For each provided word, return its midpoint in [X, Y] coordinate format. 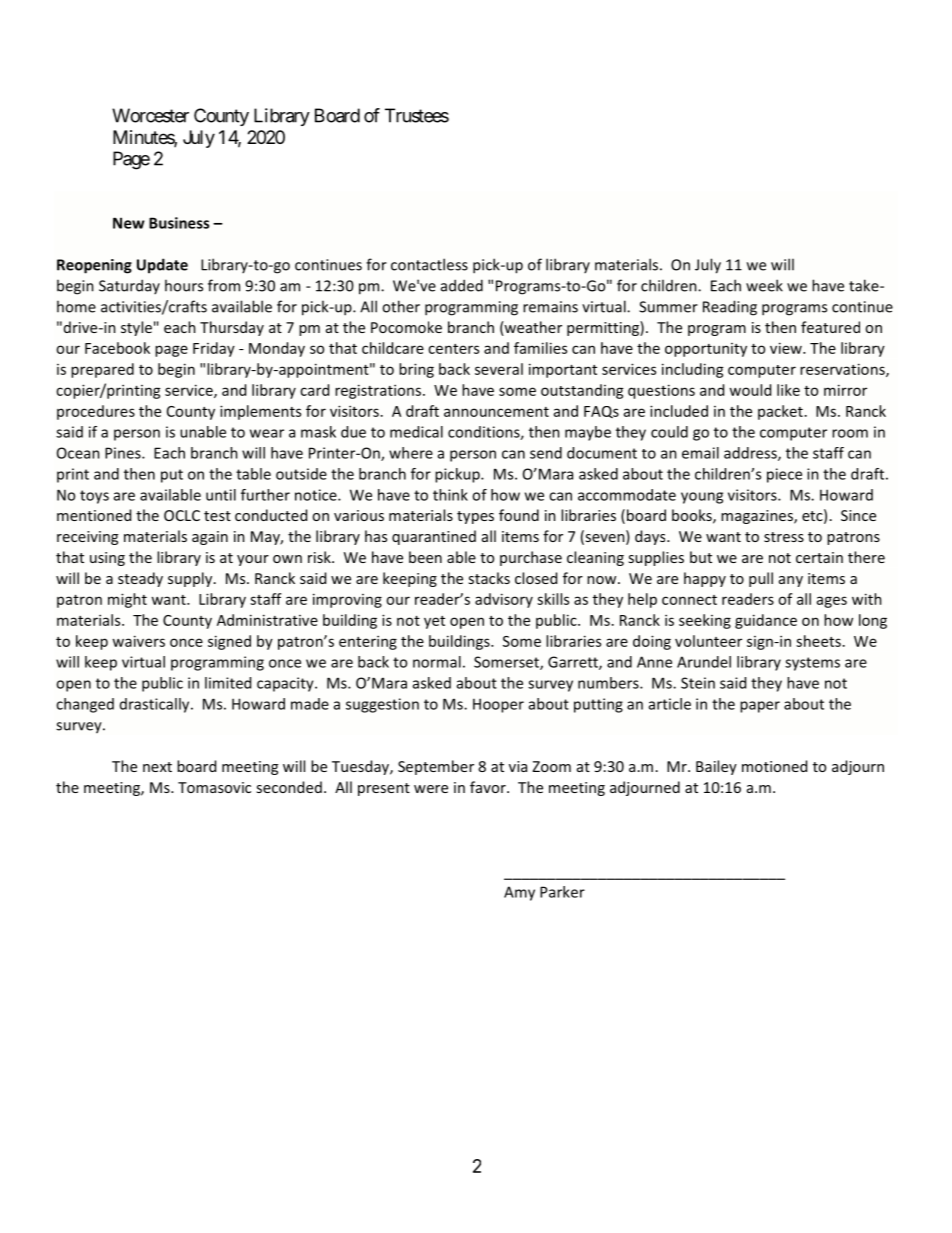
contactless [429, 264]
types [475, 517]
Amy [519, 893]
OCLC [182, 515]
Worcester [150, 115]
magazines [758, 517]
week [764, 285]
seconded [289, 787]
